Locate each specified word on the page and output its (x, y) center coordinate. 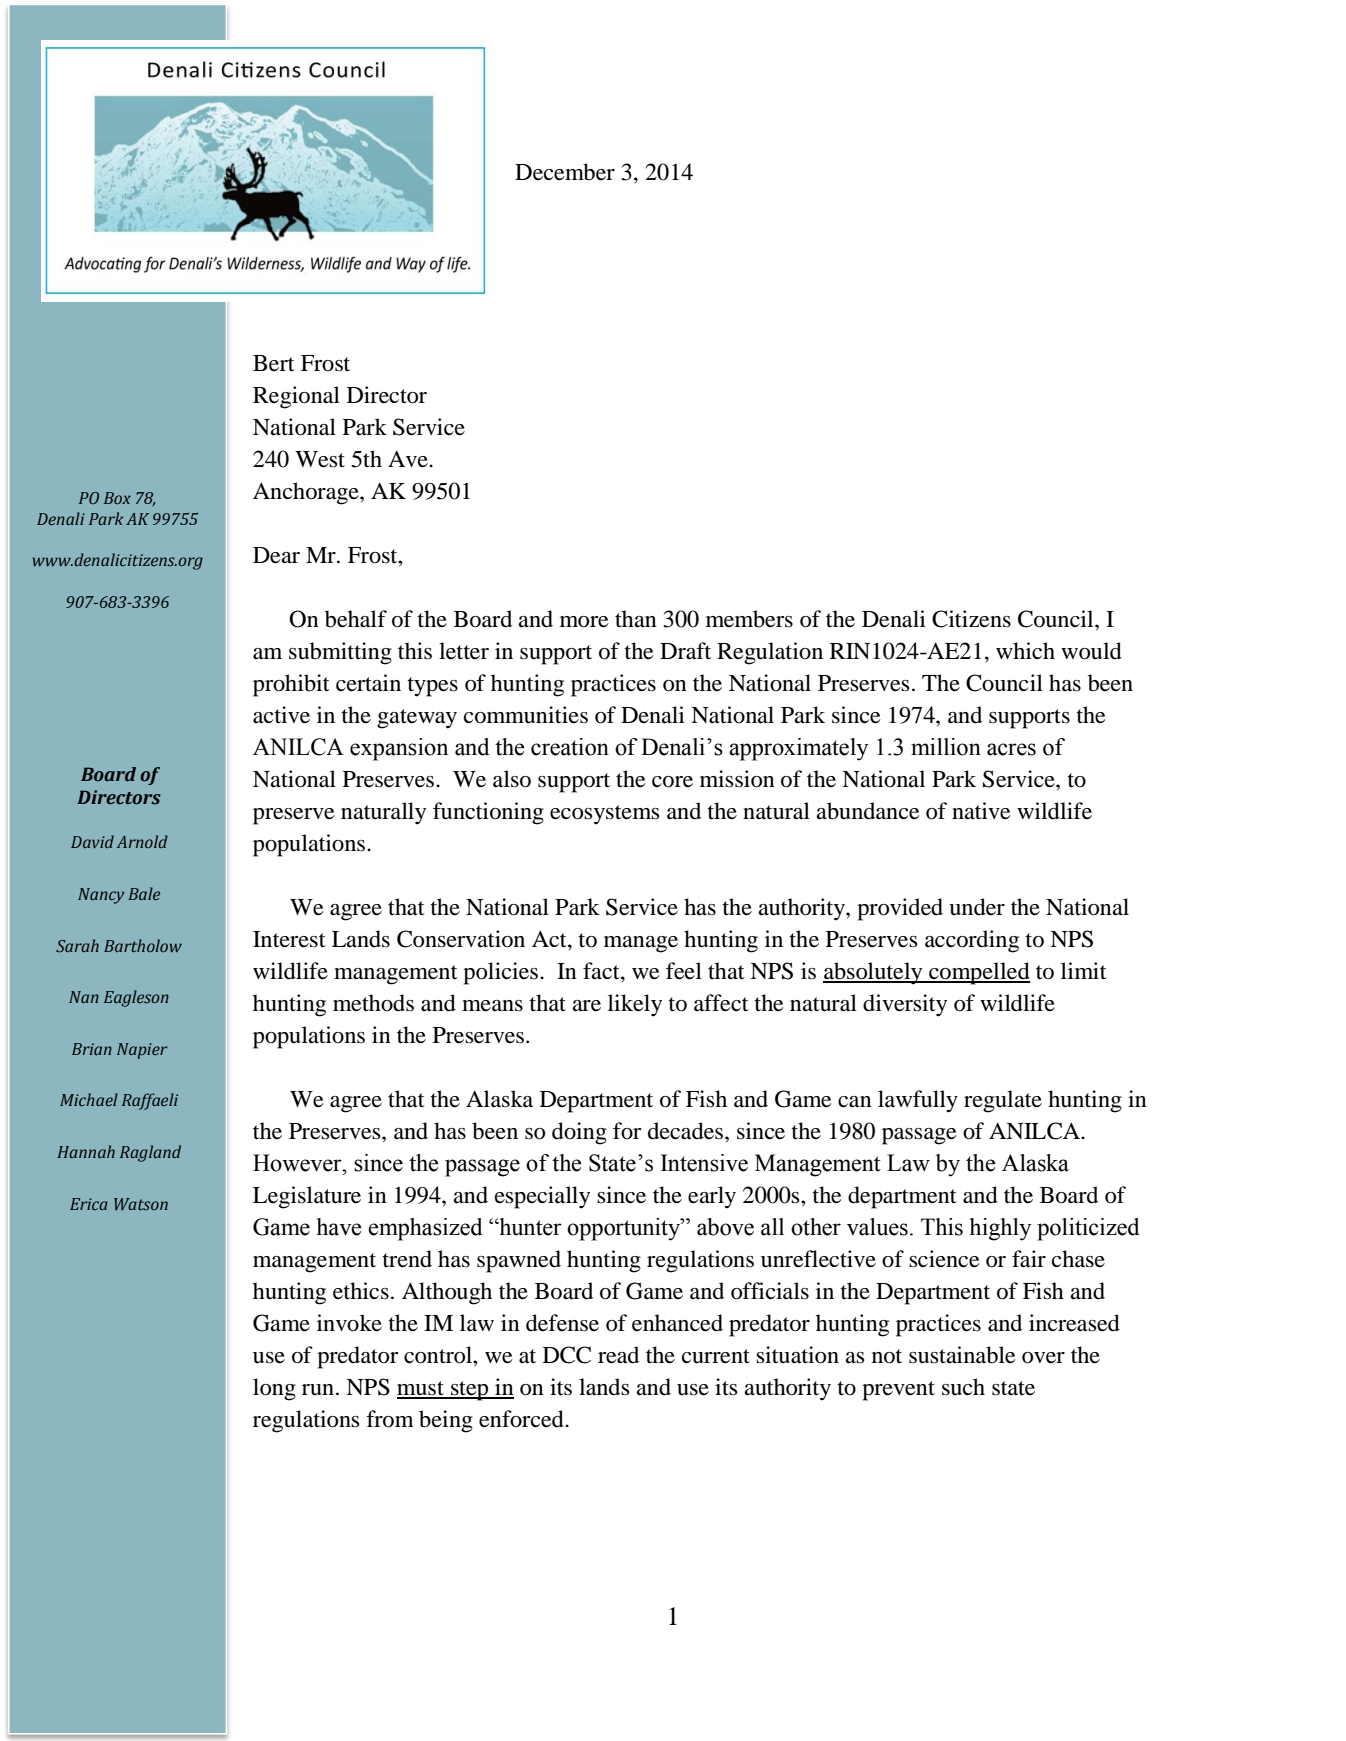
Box (117, 498)
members (749, 619)
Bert (274, 363)
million (946, 747)
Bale (144, 893)
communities (526, 715)
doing (579, 1133)
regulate (1003, 1101)
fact (602, 971)
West (320, 459)
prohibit (291, 685)
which (1025, 651)
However (298, 1163)
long (274, 1389)
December (565, 172)
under (977, 907)
